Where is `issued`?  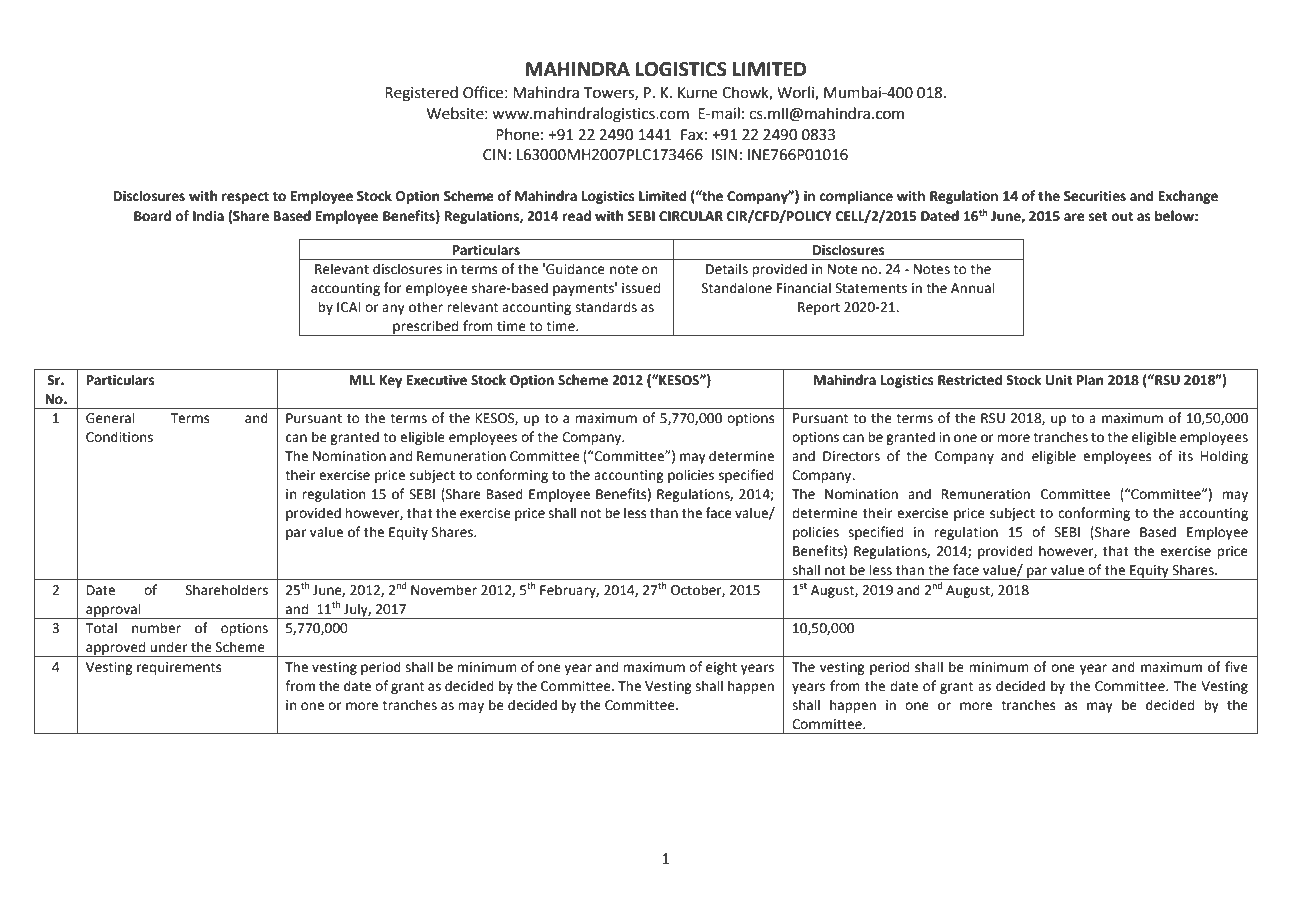 issued is located at coordinates (641, 288).
